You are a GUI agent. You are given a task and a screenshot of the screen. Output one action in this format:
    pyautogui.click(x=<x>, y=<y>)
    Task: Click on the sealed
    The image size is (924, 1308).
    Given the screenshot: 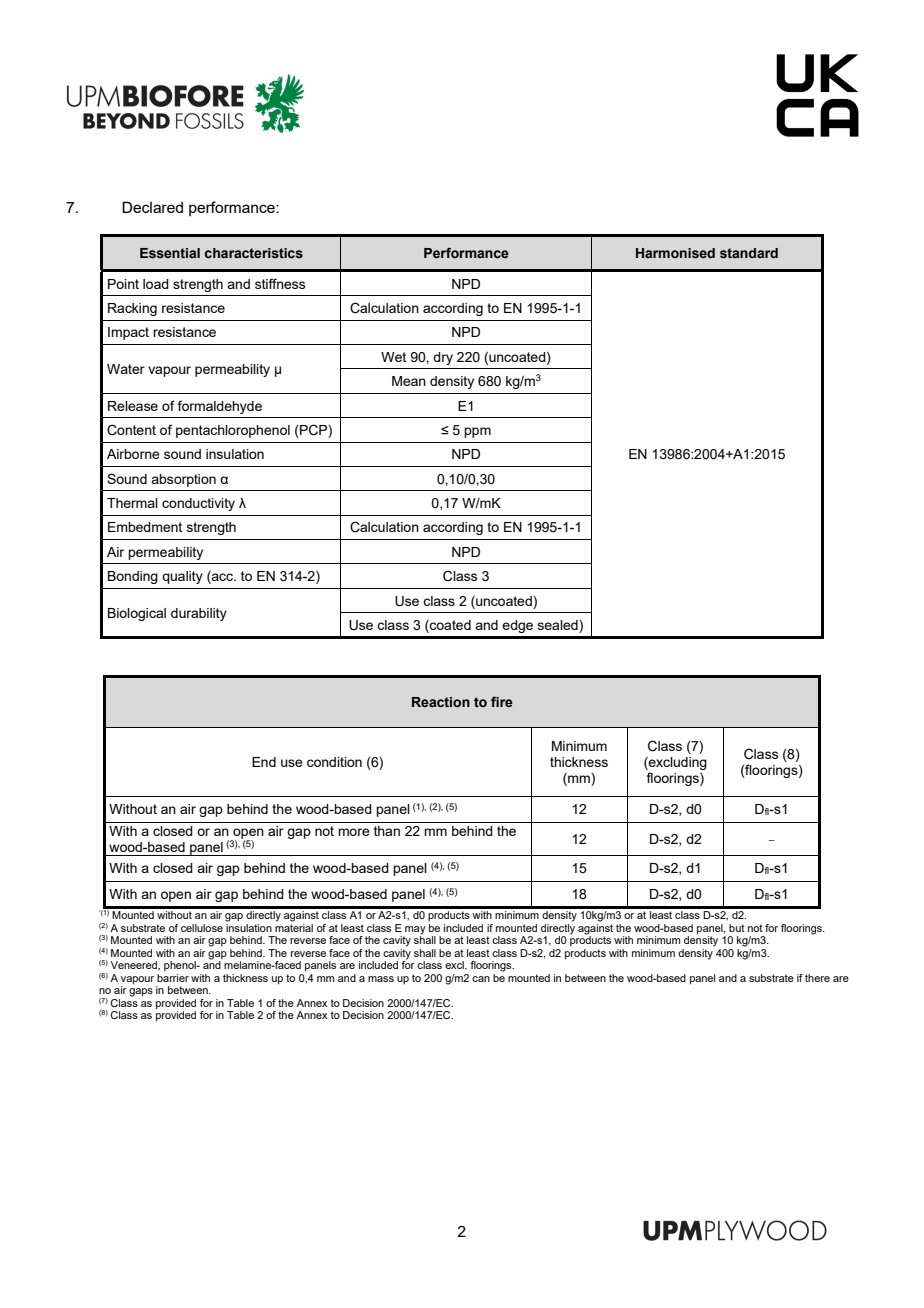 What is the action you would take?
    pyautogui.click(x=559, y=626)
